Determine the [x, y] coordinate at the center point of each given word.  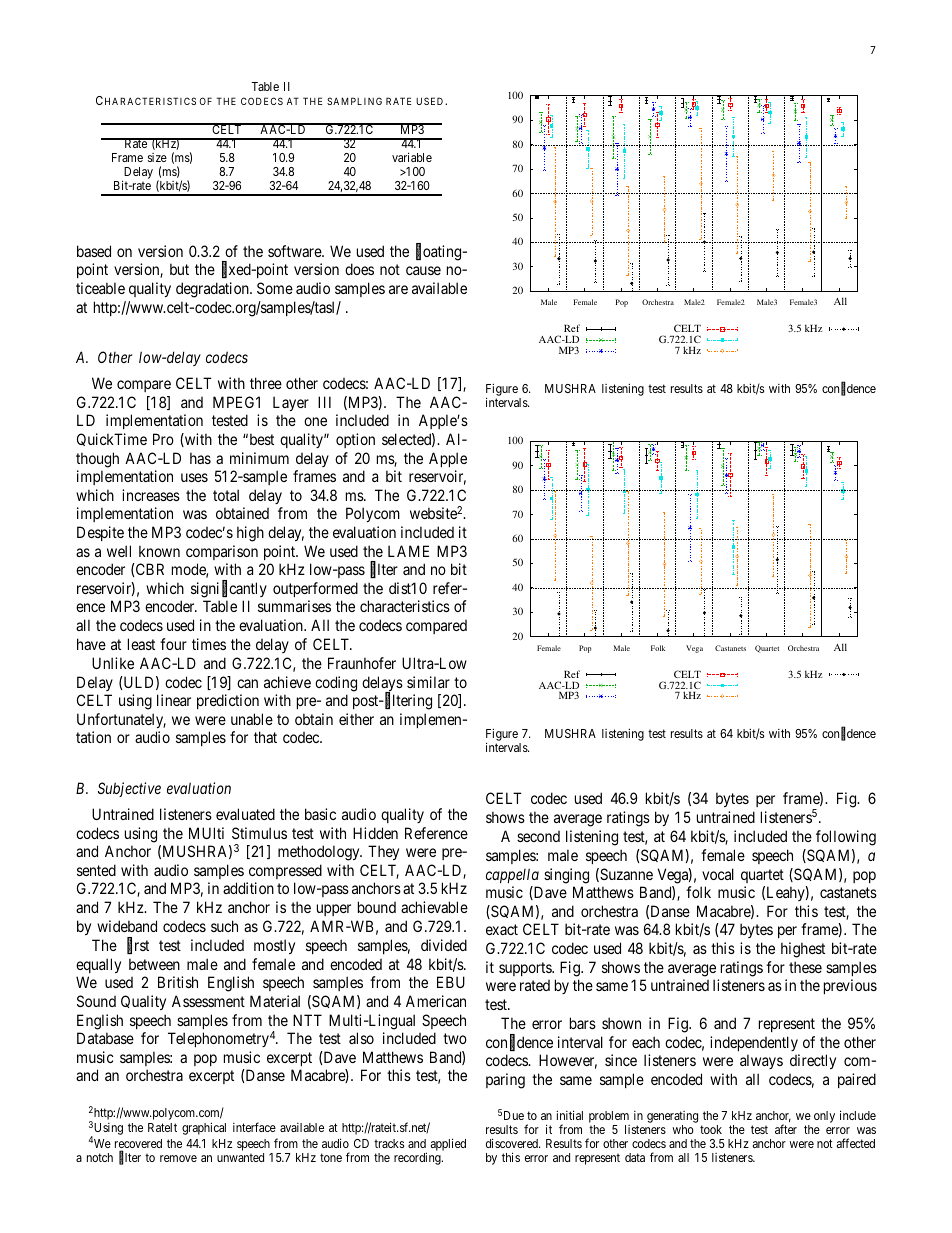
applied [448, 1144]
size [157, 157]
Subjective [129, 789]
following [846, 838]
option [355, 440]
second [538, 836]
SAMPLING [354, 101]
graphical [204, 1128]
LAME [408, 551]
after [786, 1129]
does [359, 269]
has [200, 458]
